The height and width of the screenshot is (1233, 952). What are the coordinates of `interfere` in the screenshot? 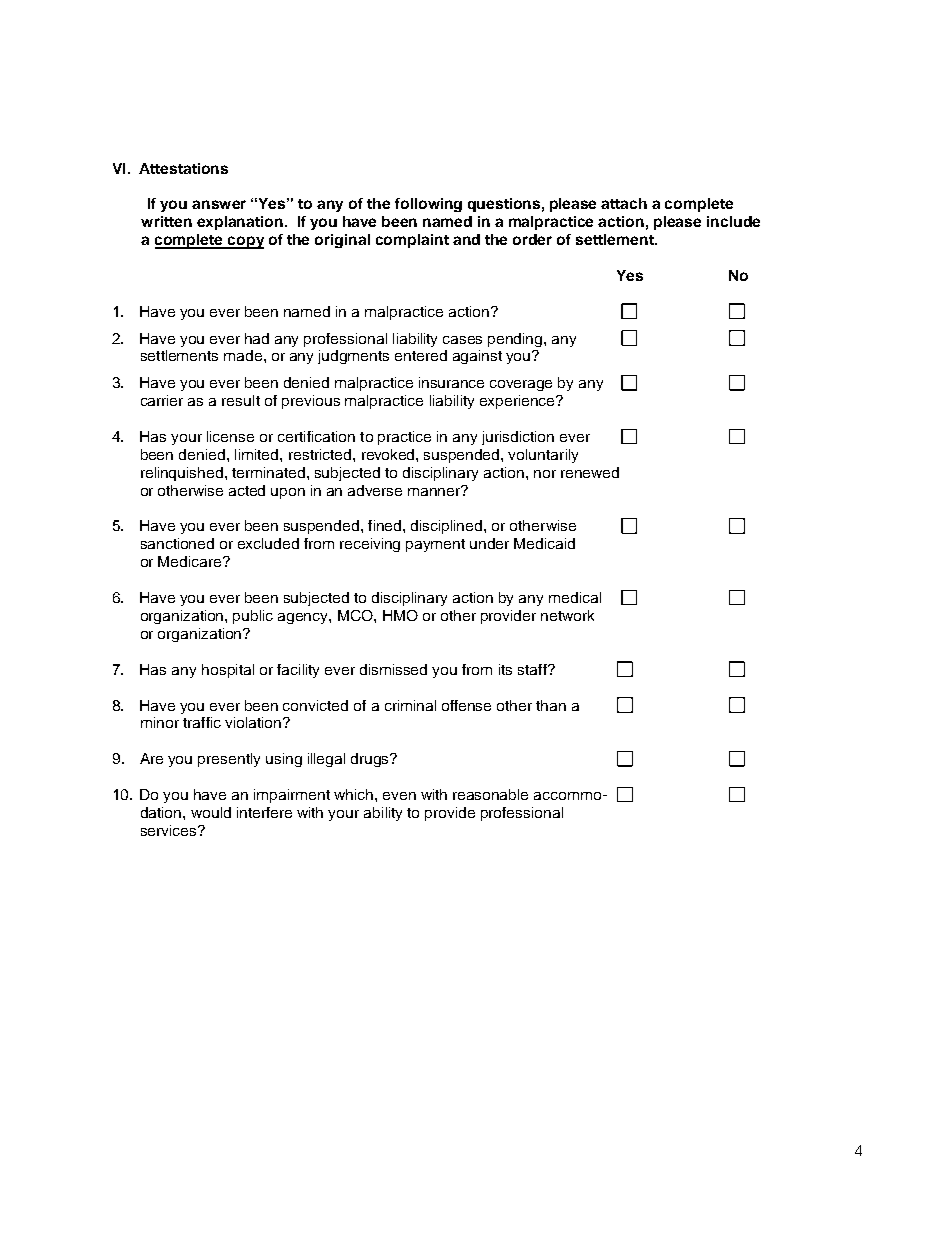 It's located at (264, 812).
